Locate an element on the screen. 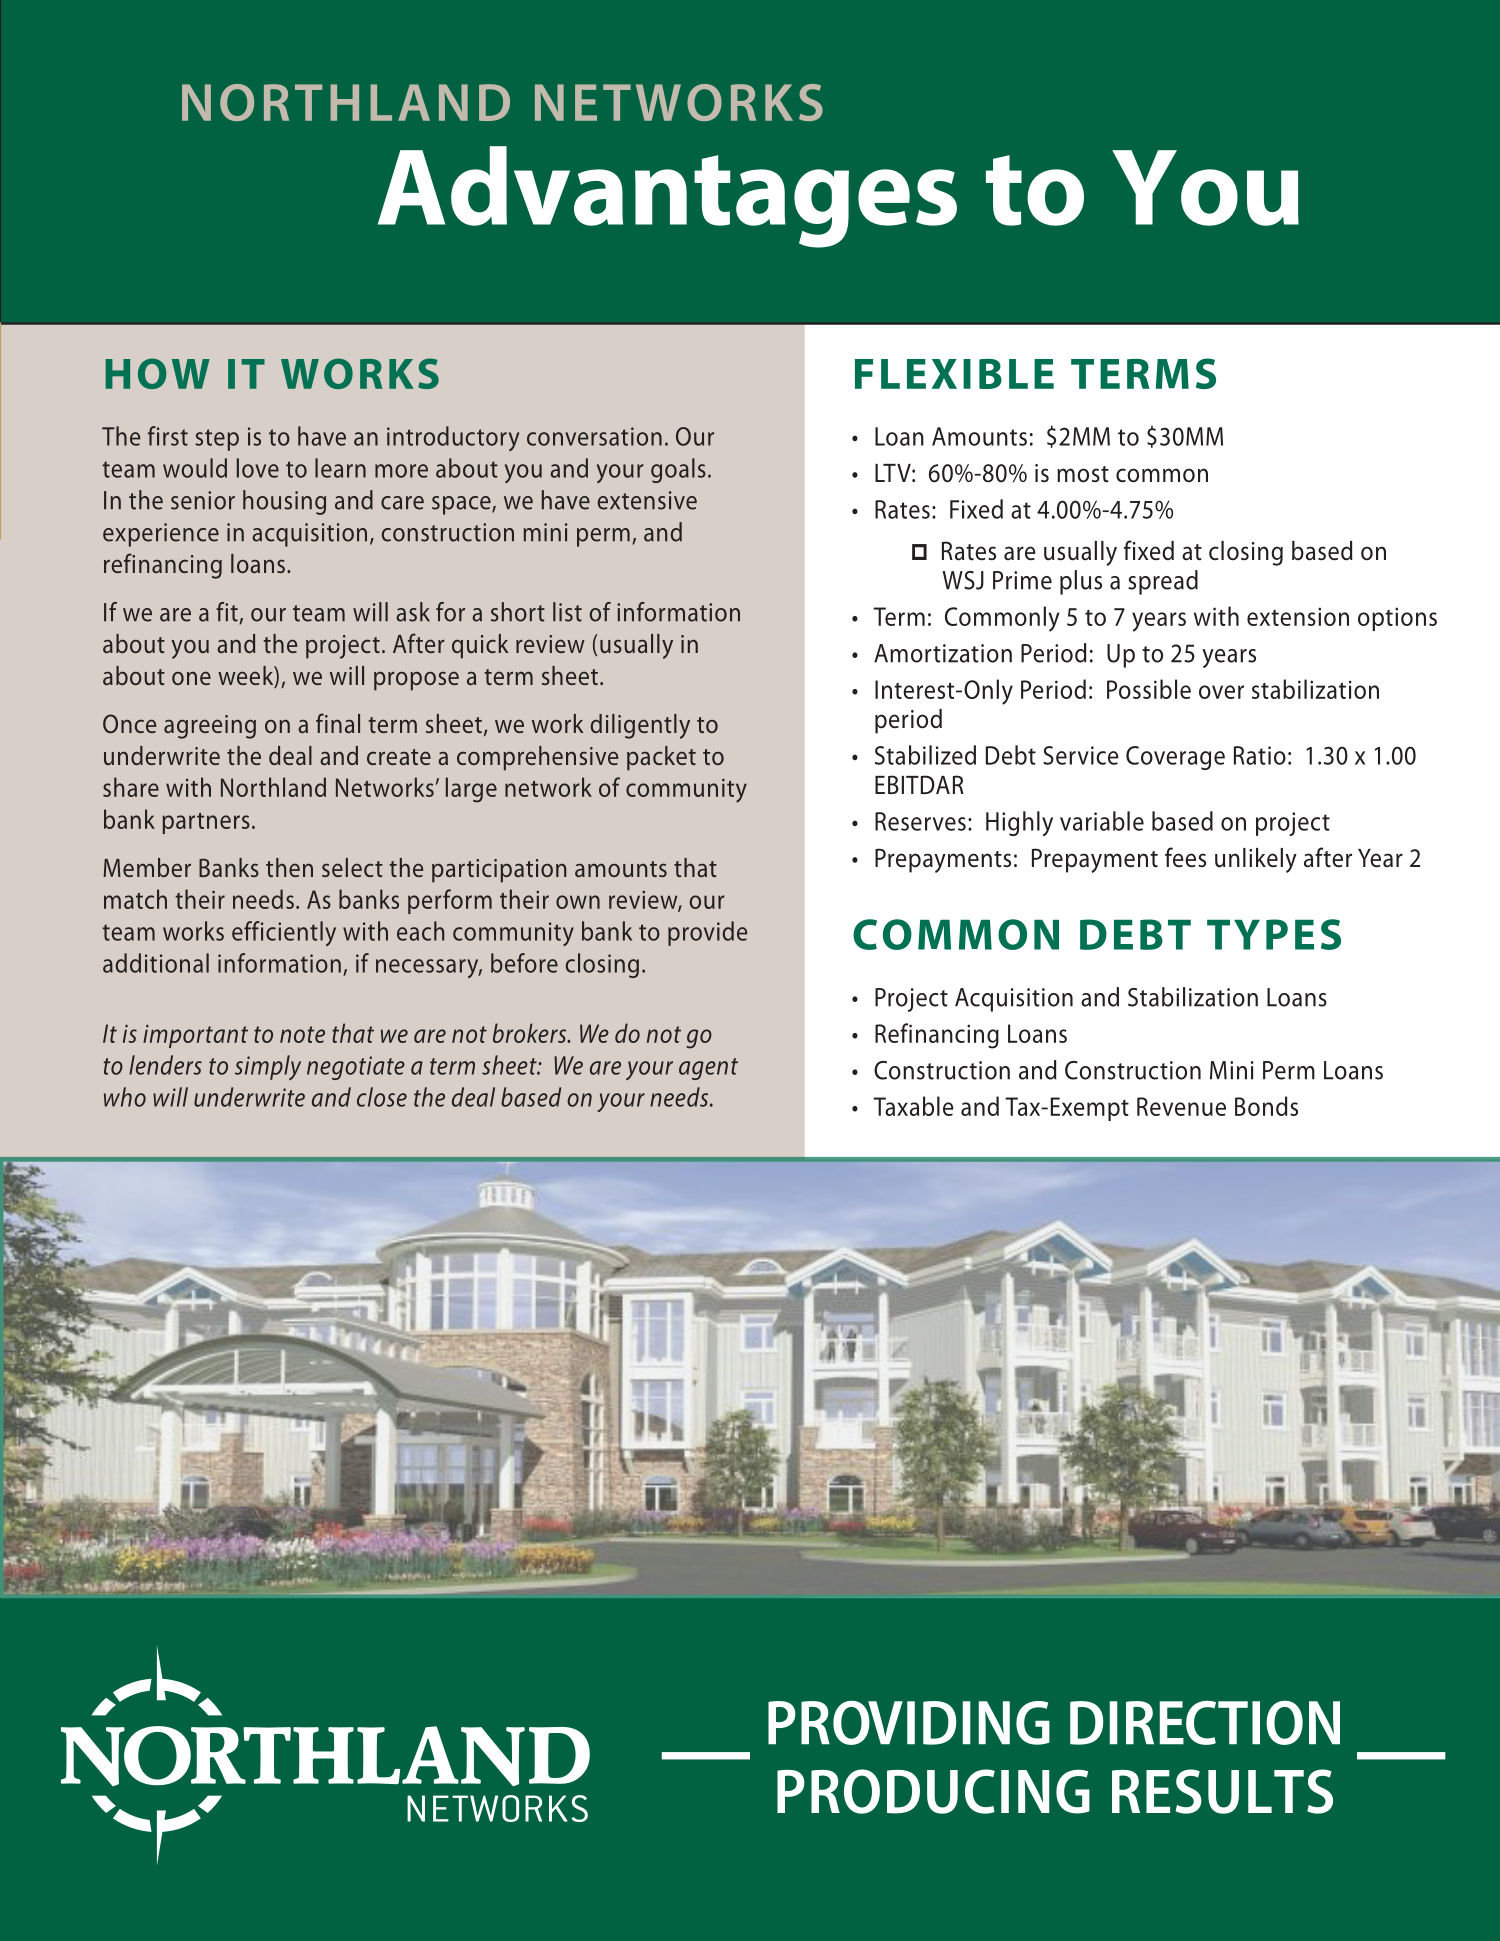 The width and height of the screenshot is (1500, 1941). DIRECTION is located at coordinates (1205, 1722).
